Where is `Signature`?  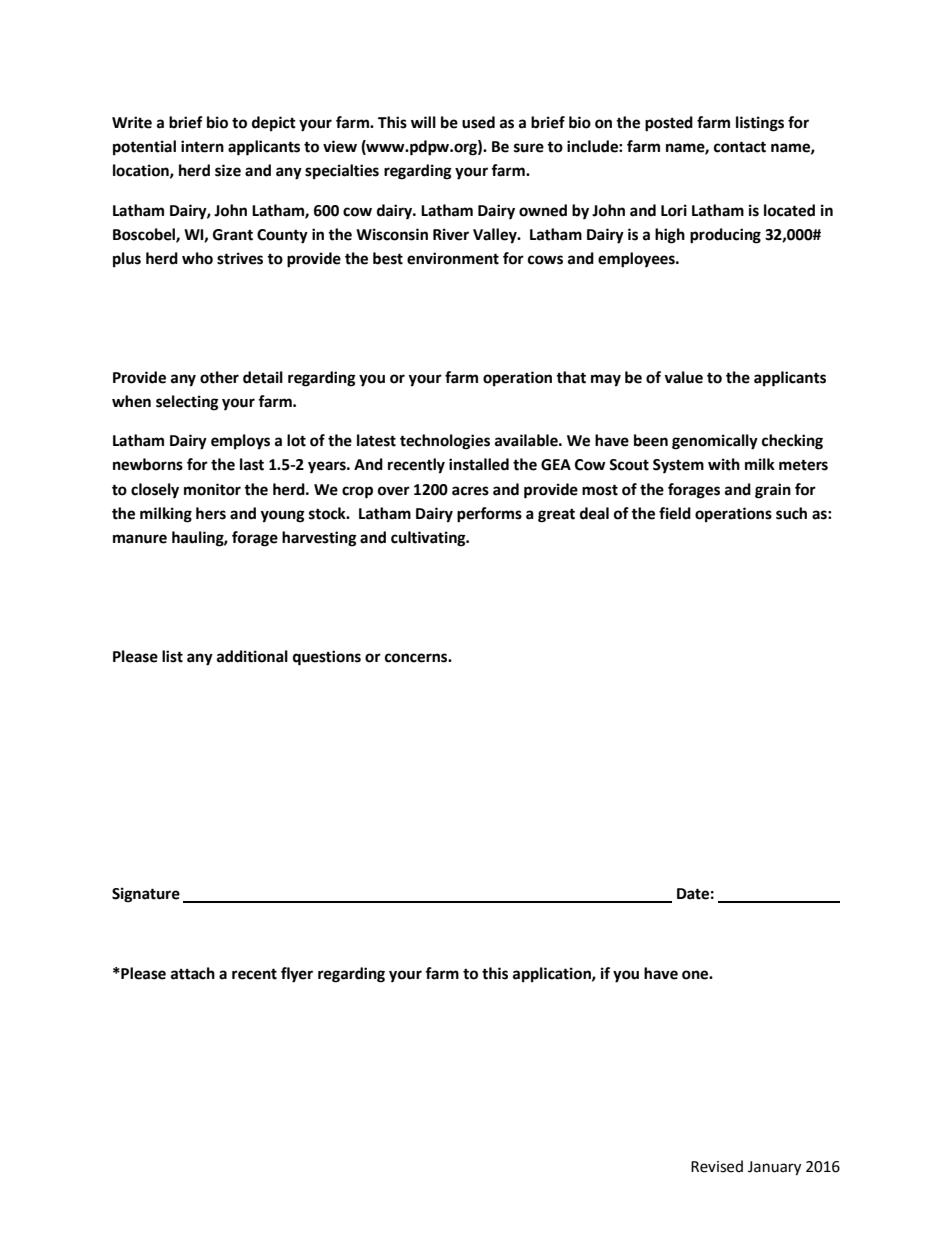 Signature is located at coordinates (146, 895).
